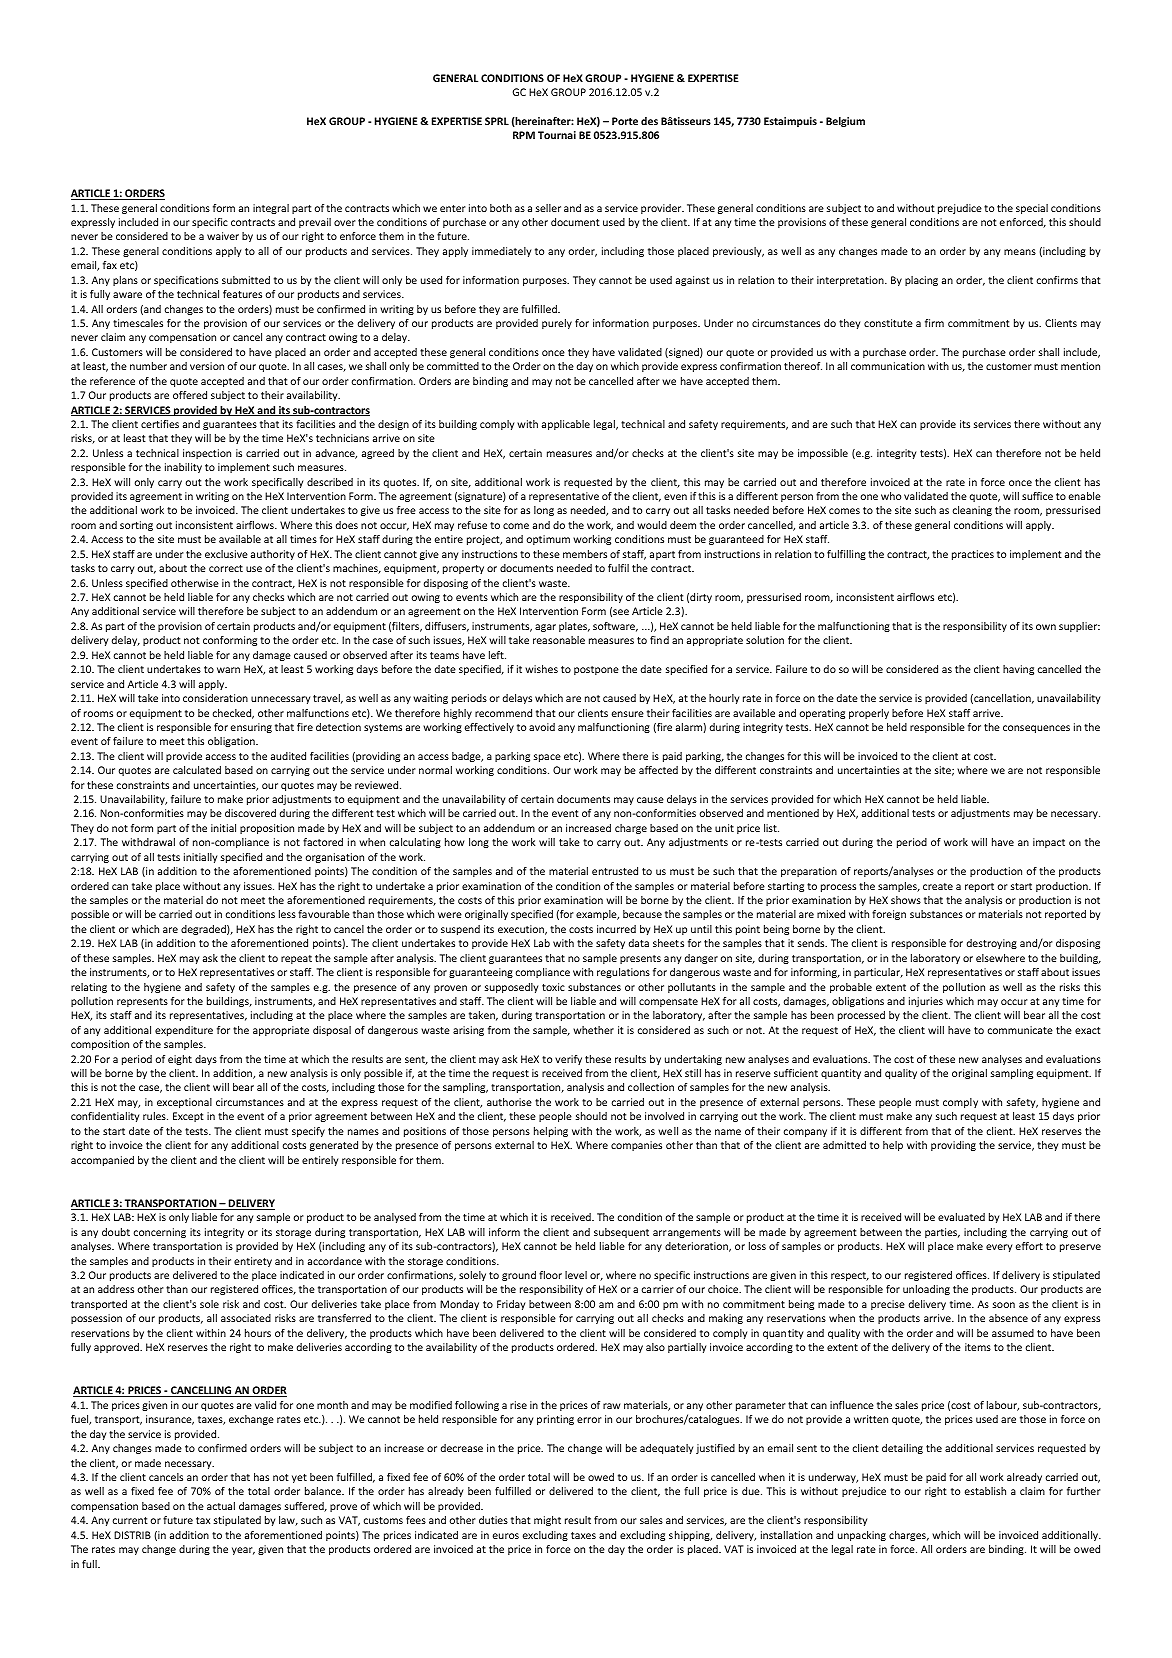 The height and width of the image is (1658, 1172). Describe the element at coordinates (985, 1491) in the image. I see `establish` at that location.
